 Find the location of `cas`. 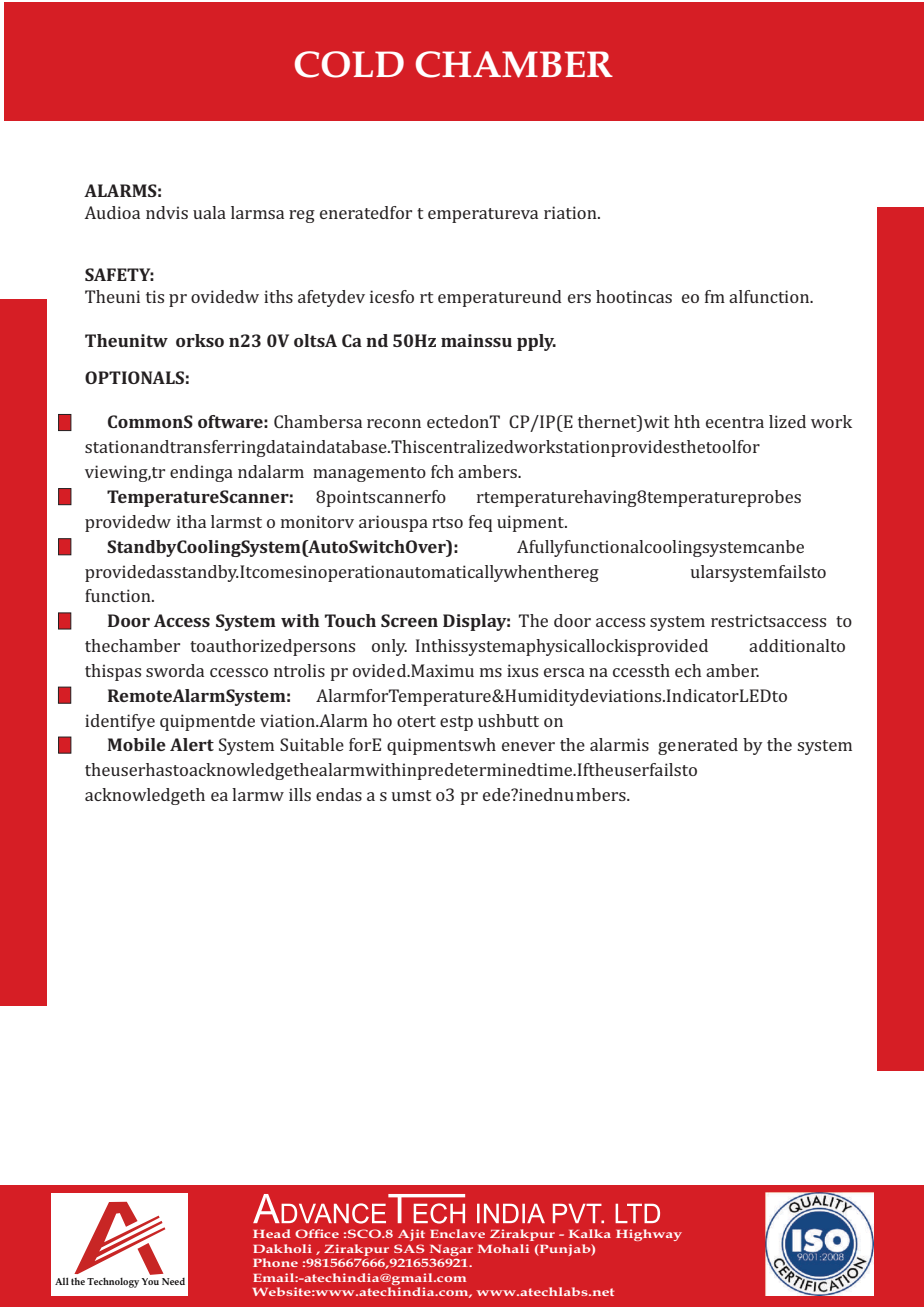

cas is located at coordinates (660, 298).
